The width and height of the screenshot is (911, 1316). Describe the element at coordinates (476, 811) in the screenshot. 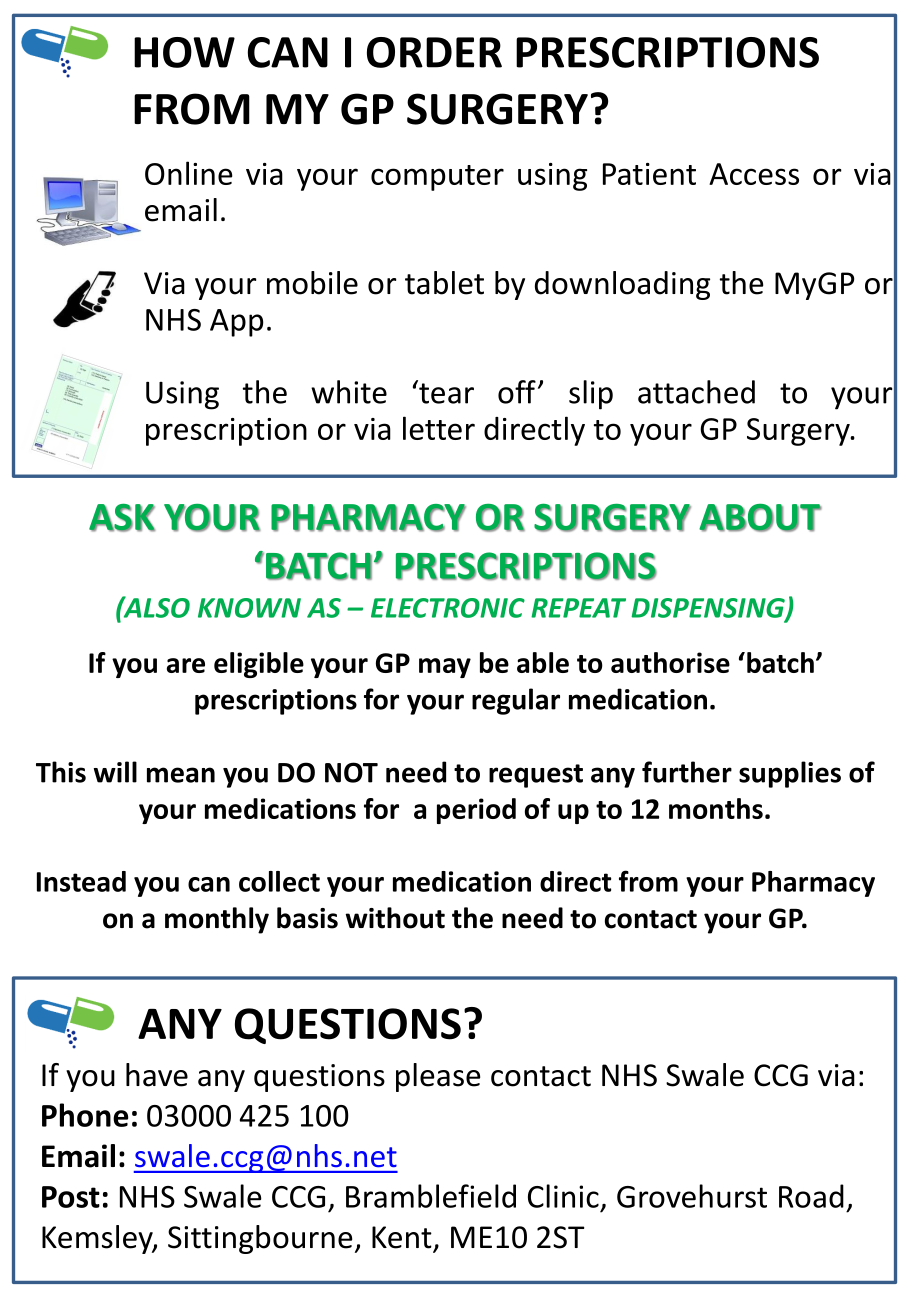

I see `period` at that location.
